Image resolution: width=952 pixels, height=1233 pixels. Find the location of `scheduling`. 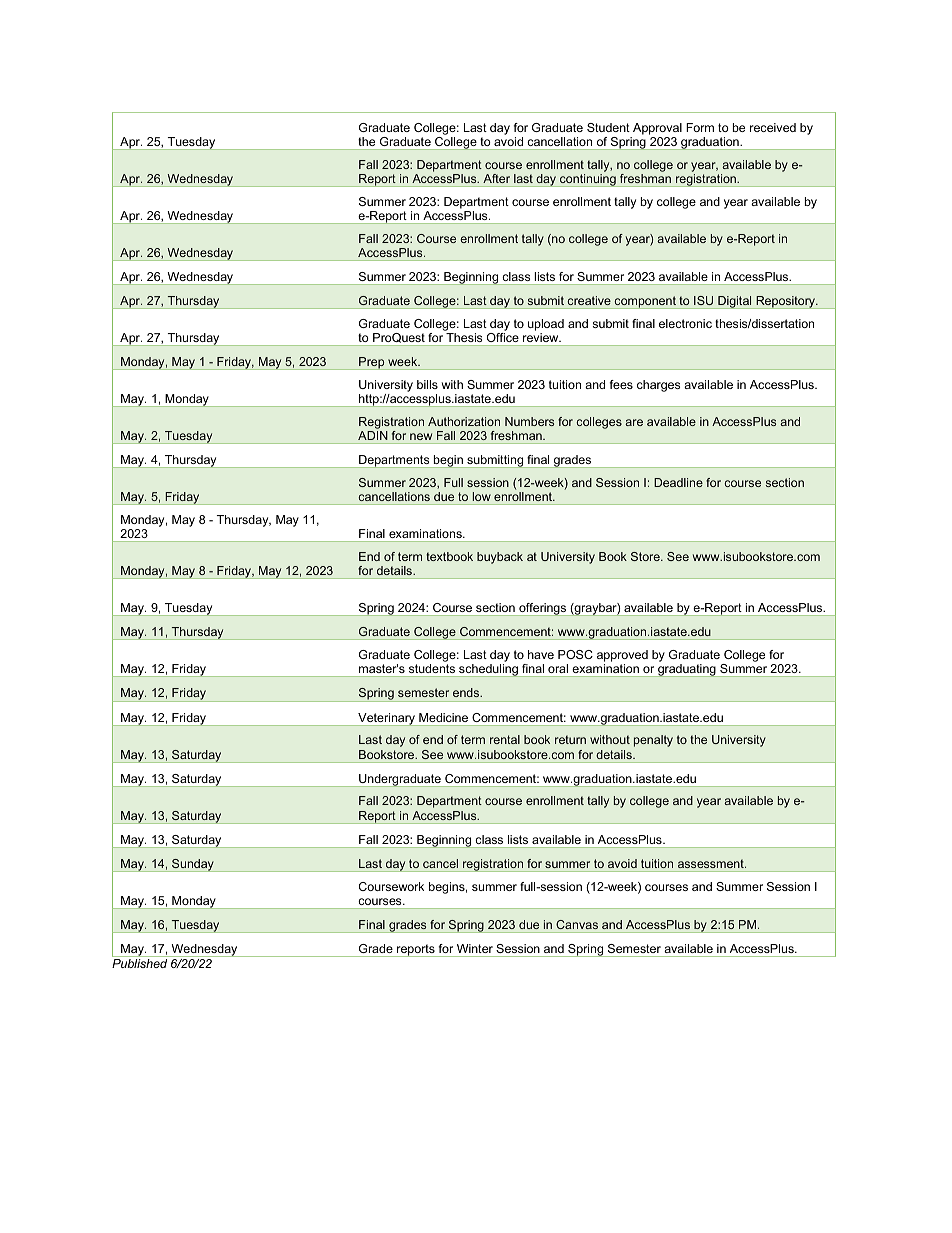

scheduling is located at coordinates (488, 670).
